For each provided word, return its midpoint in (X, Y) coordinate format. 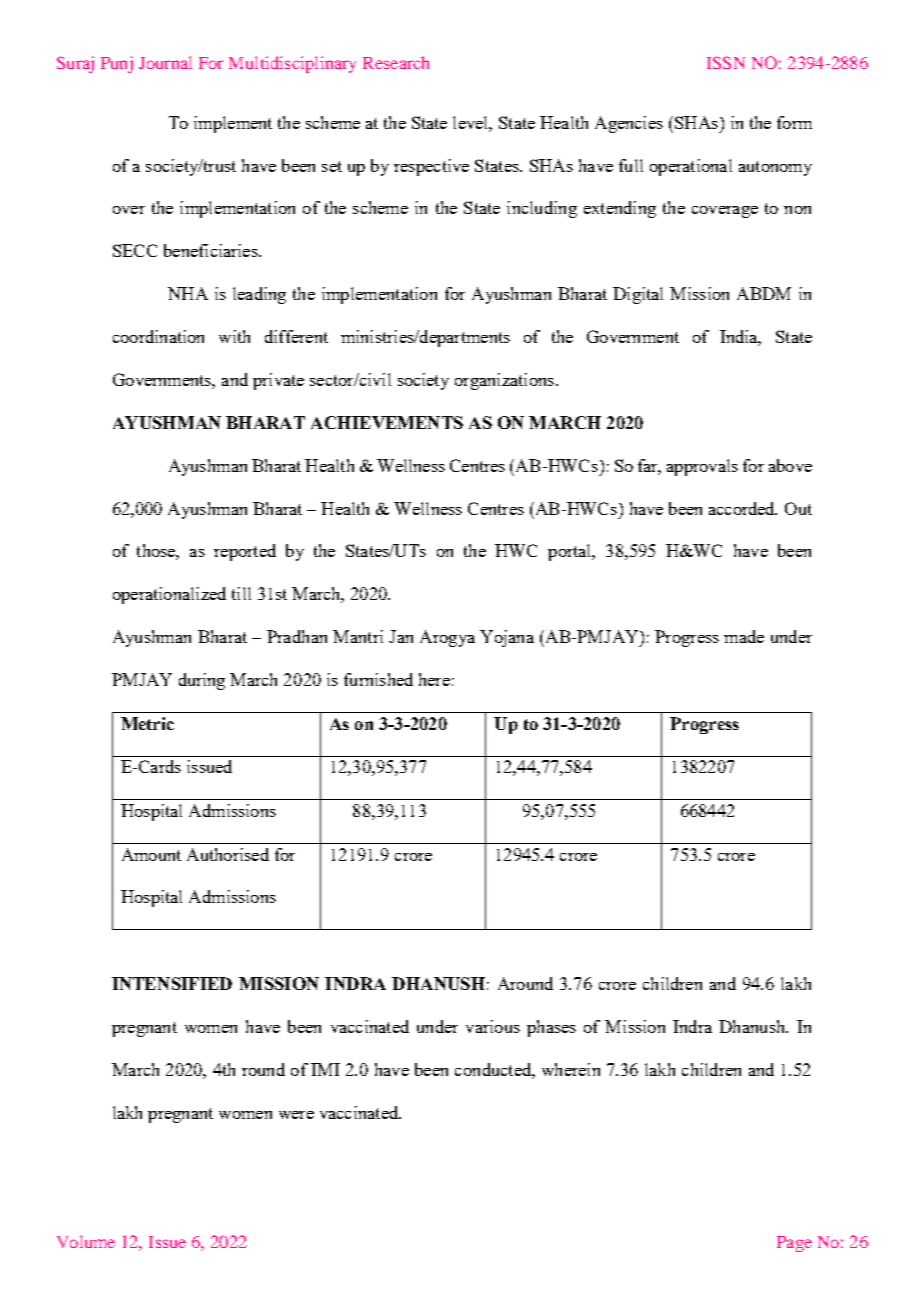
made (744, 636)
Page (794, 1244)
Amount (151, 854)
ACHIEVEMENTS (387, 422)
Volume (86, 1241)
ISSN (726, 62)
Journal (165, 62)
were (296, 1115)
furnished (378, 679)
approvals (702, 467)
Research (396, 62)
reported (245, 552)
